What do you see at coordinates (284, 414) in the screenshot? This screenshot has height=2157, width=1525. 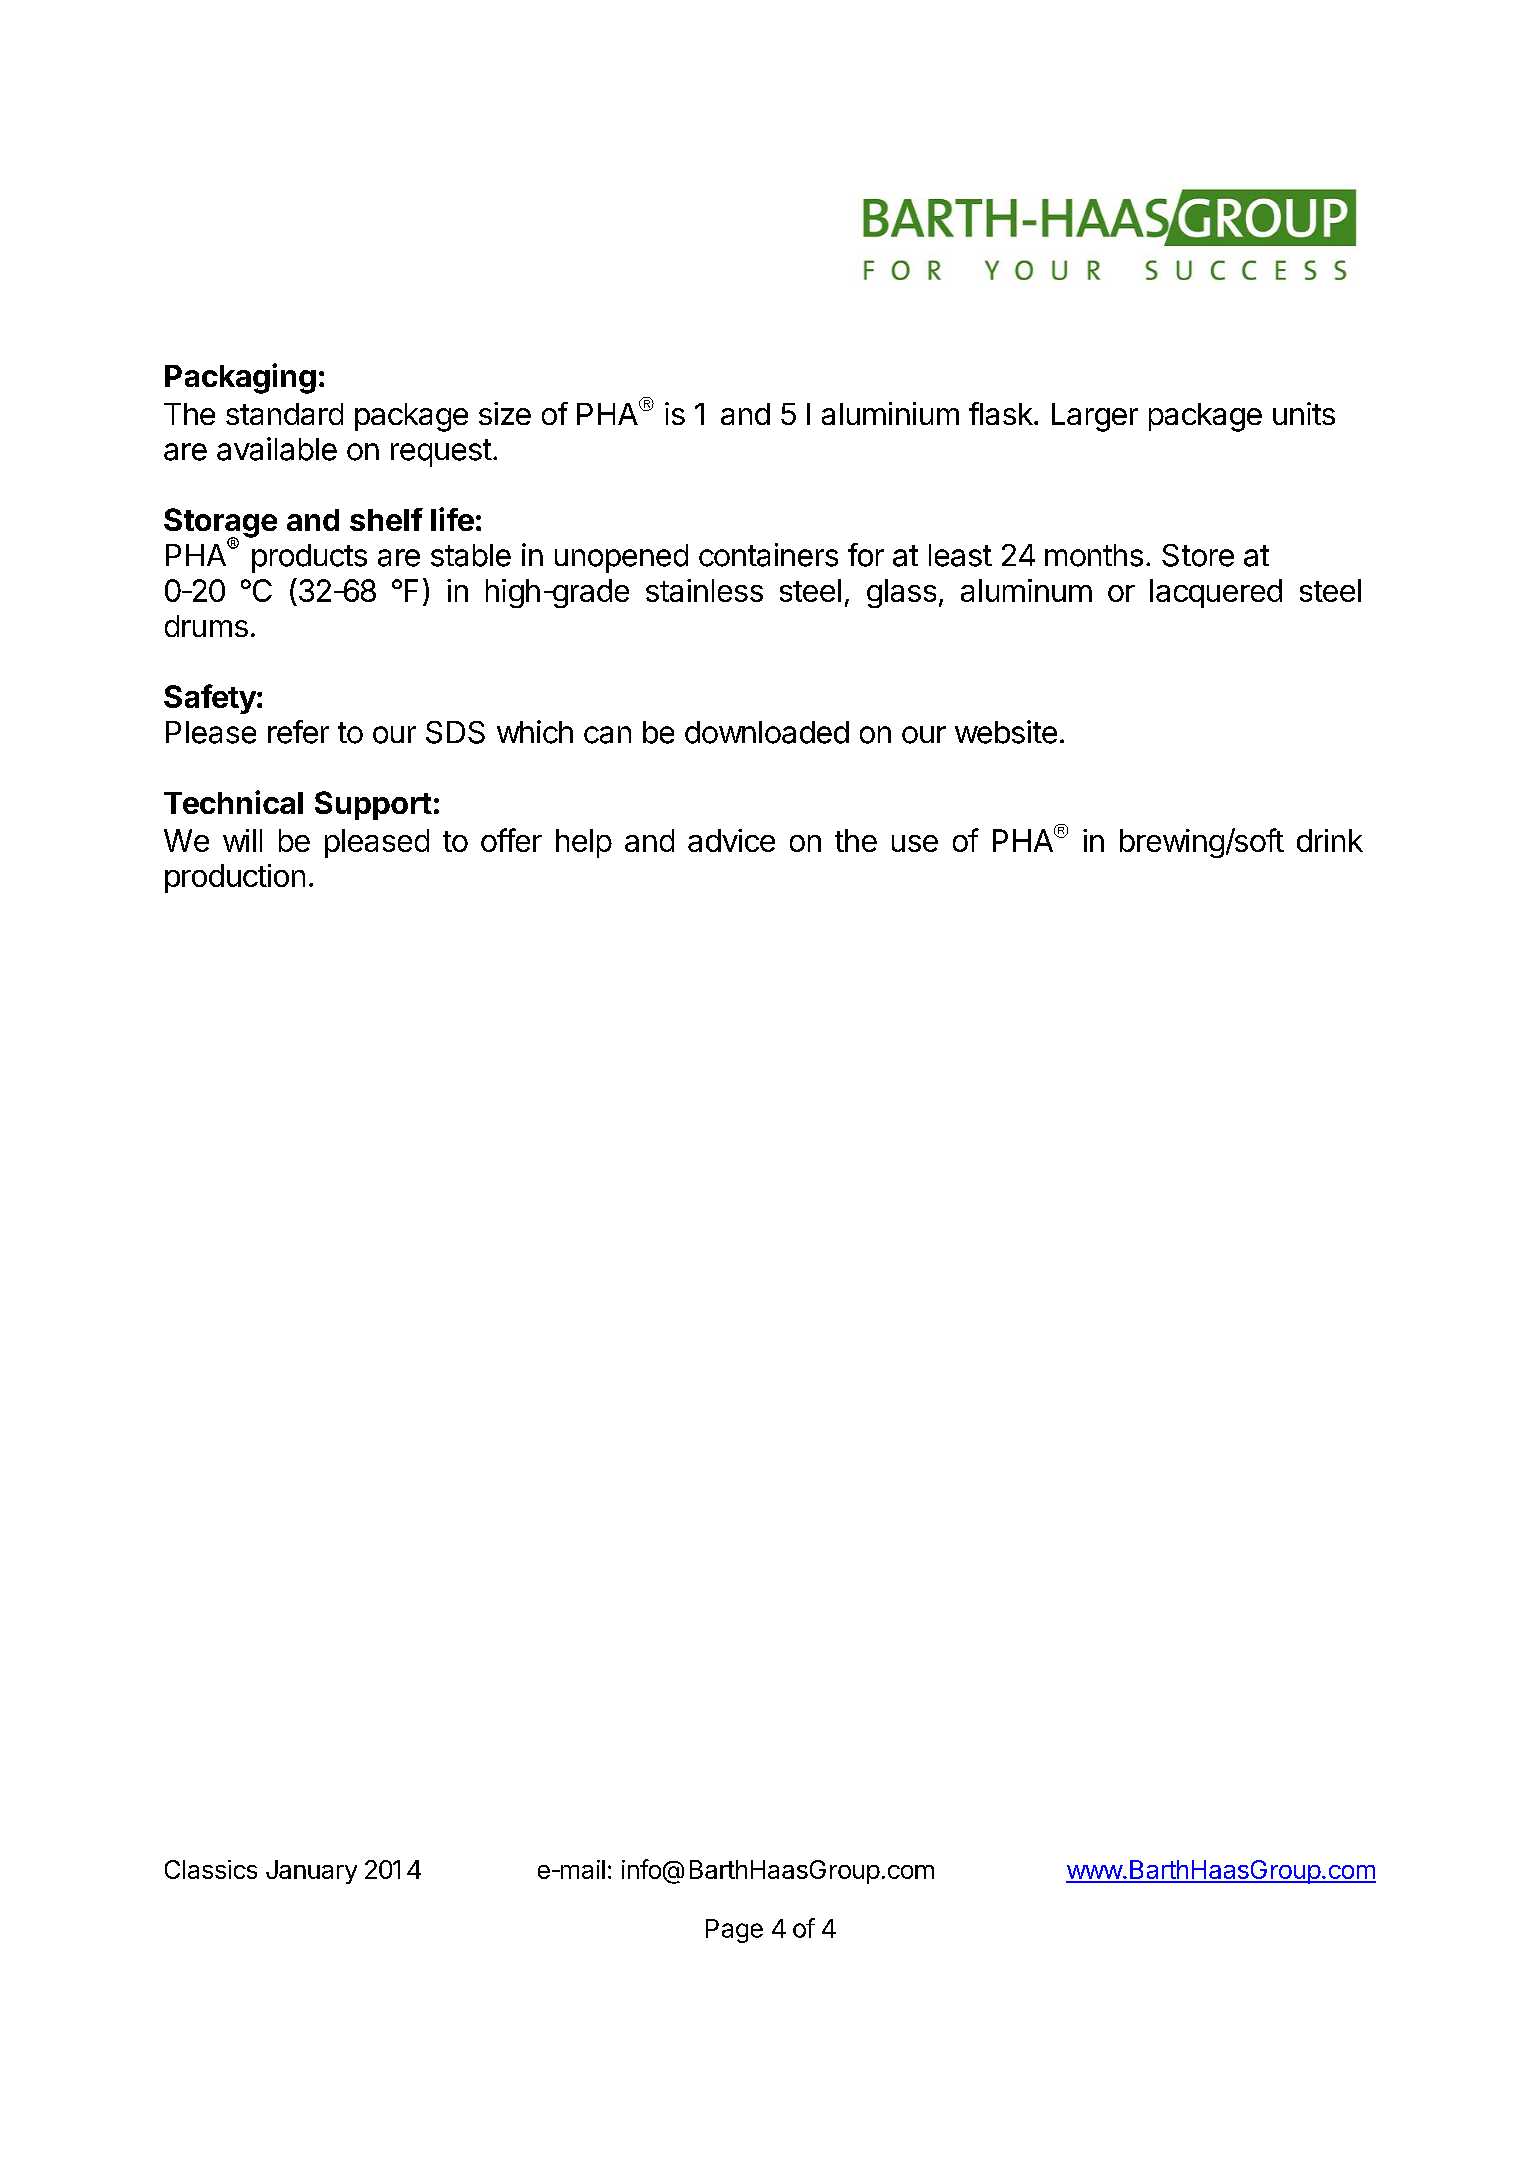 I see `standard` at bounding box center [284, 414].
